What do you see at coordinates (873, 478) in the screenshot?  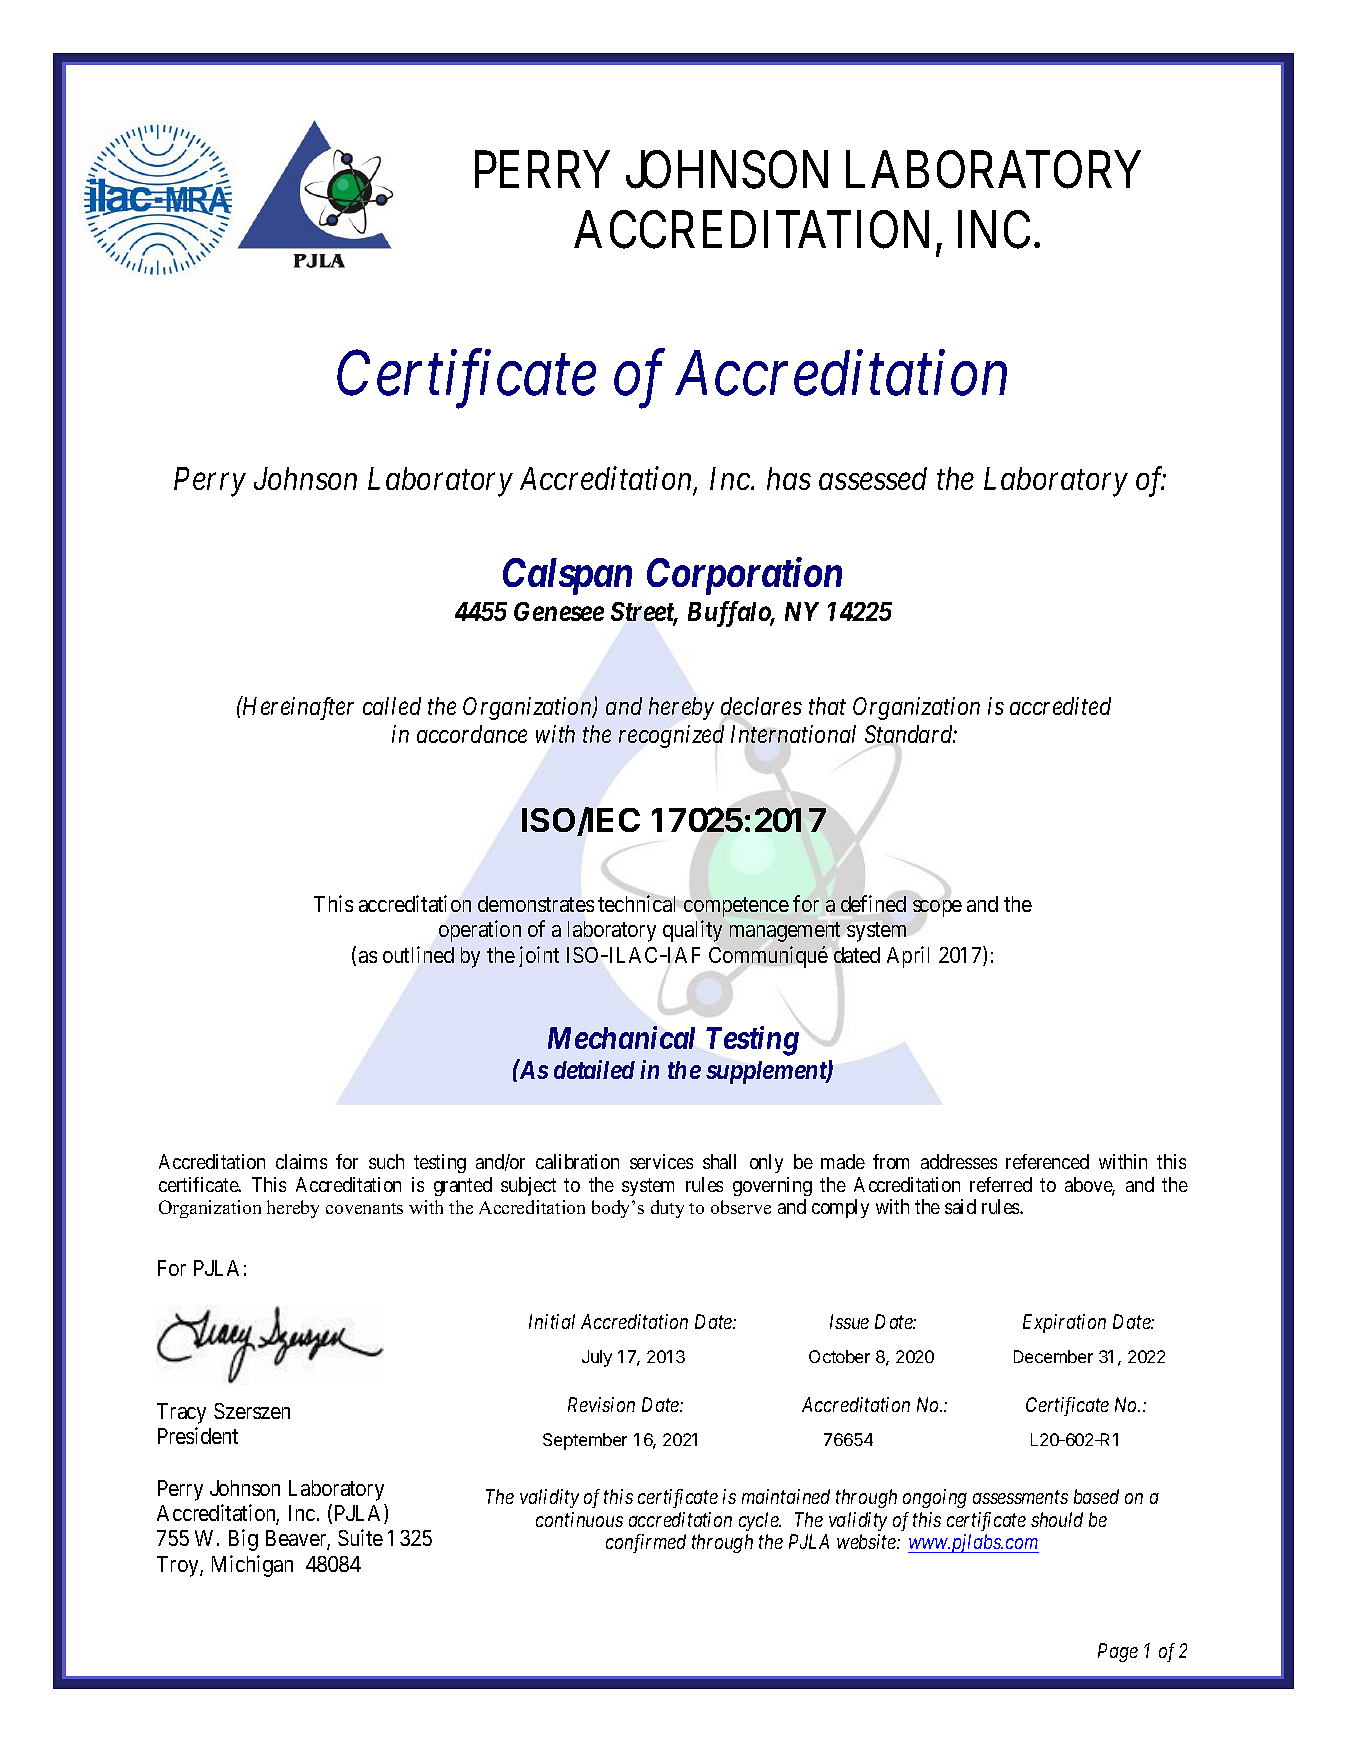 I see `assessed` at bounding box center [873, 478].
